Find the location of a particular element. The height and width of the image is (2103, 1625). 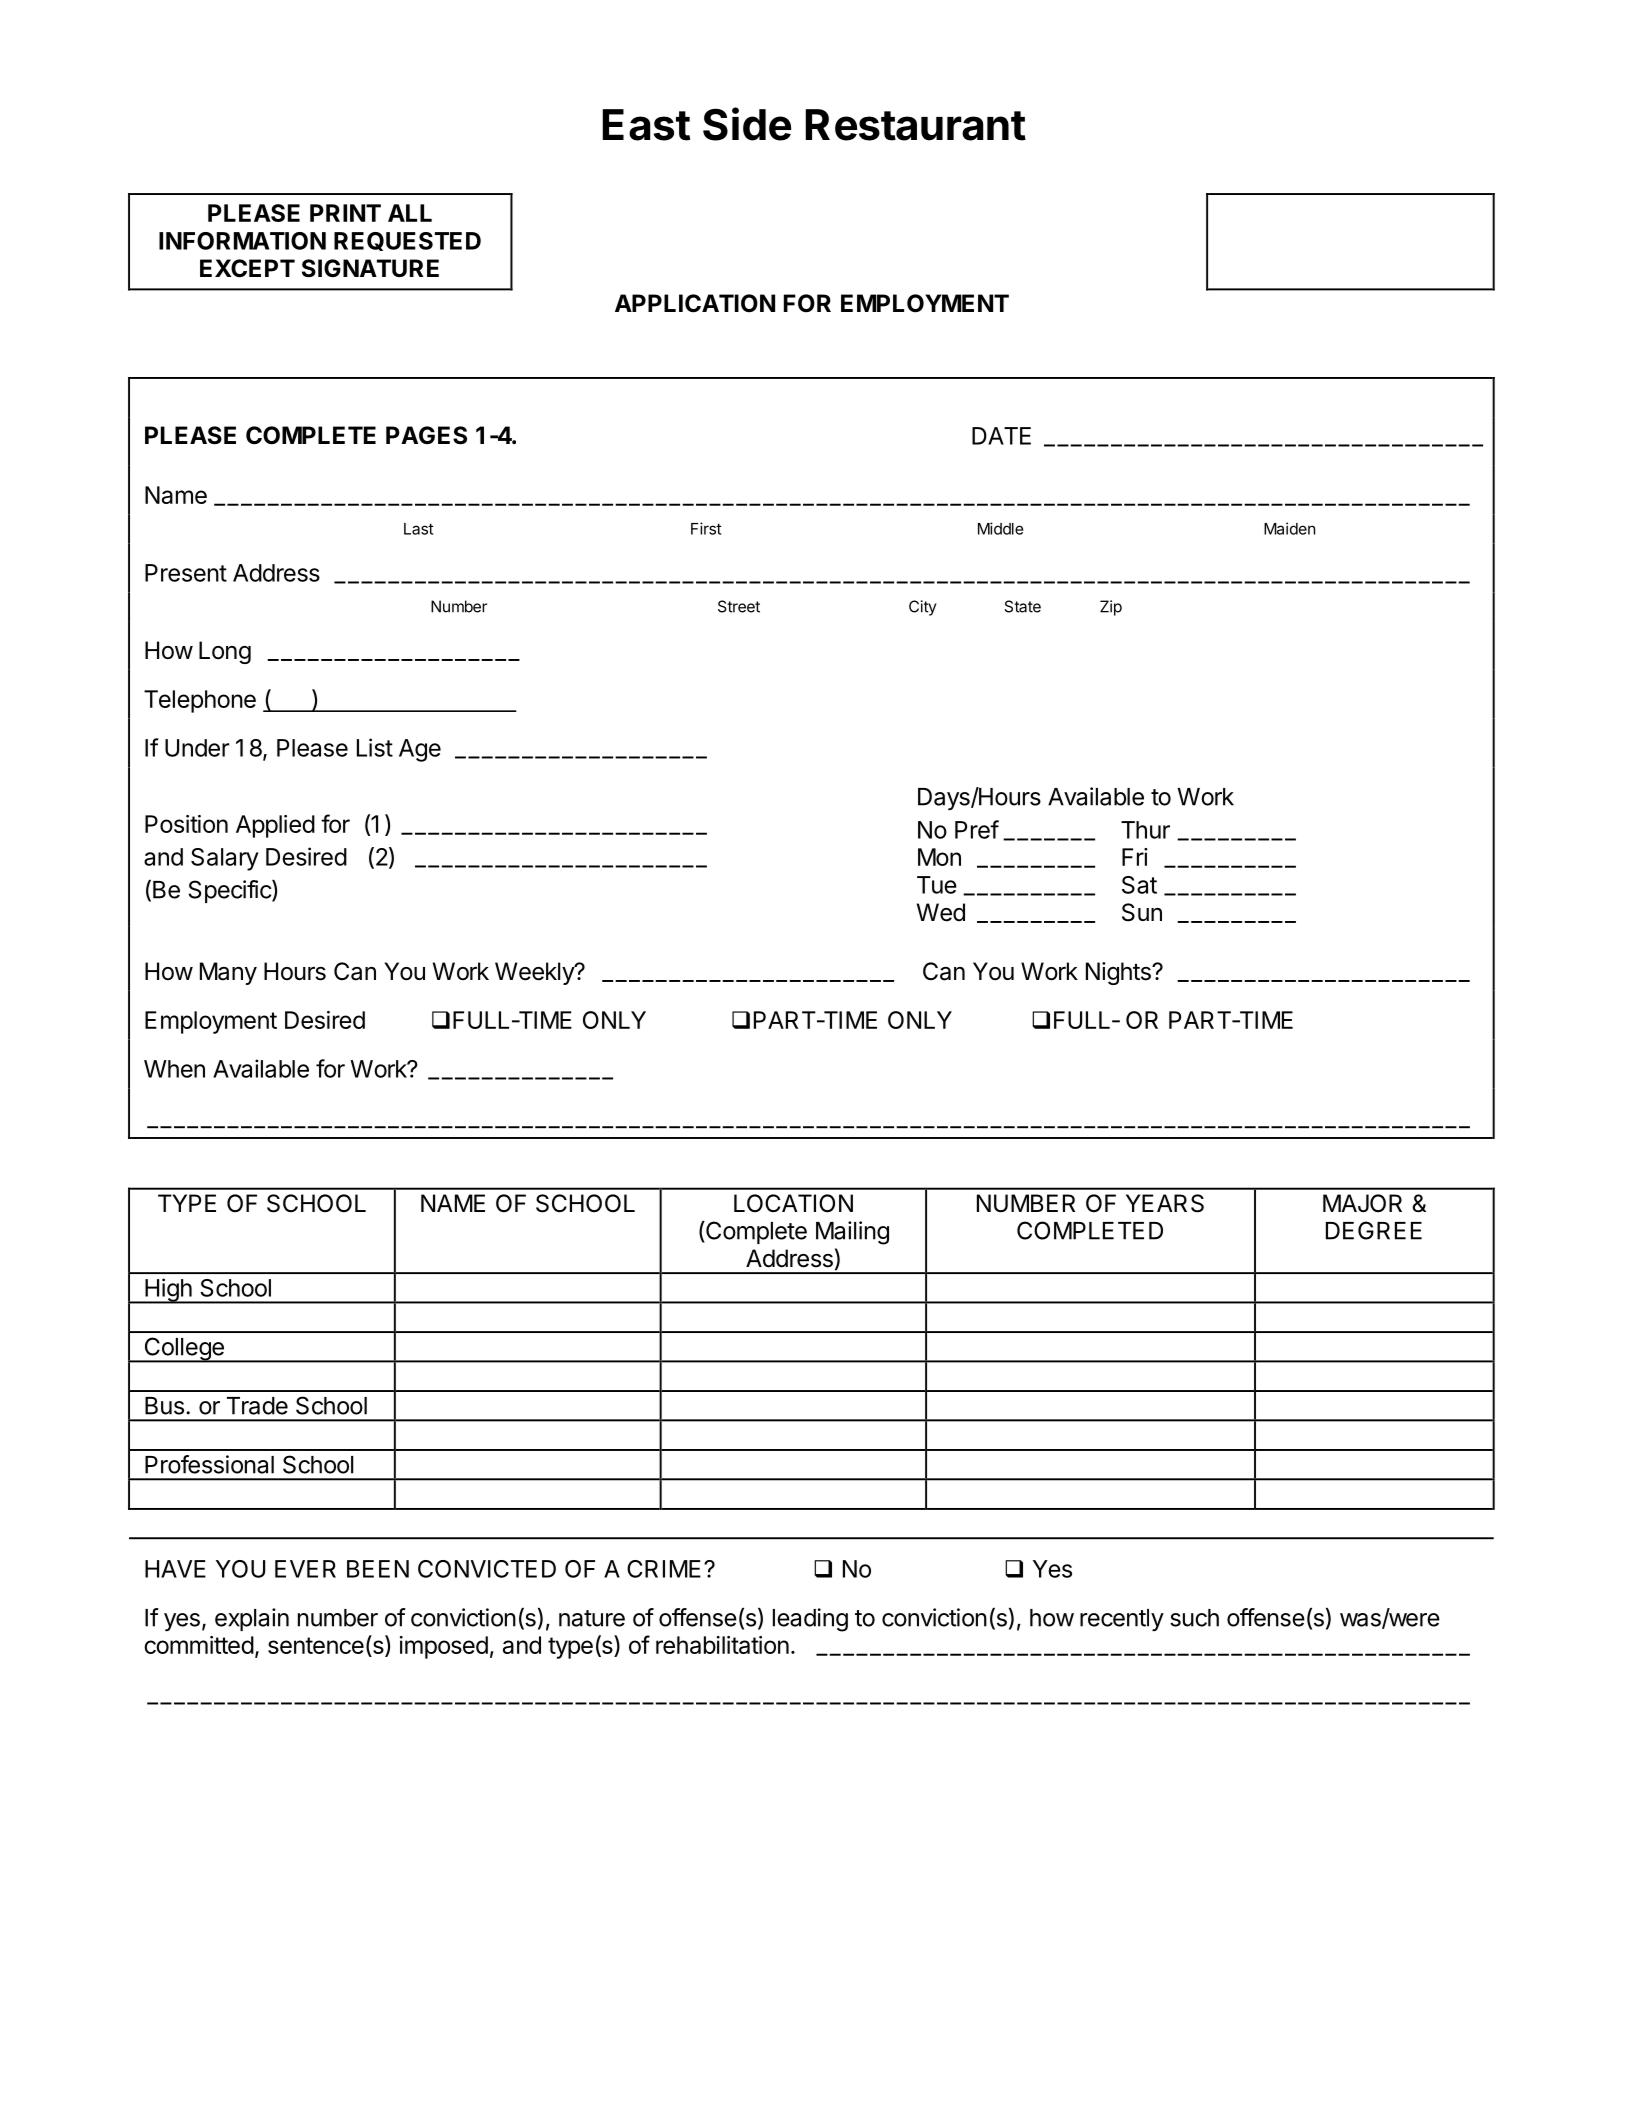

Side is located at coordinates (747, 124).
